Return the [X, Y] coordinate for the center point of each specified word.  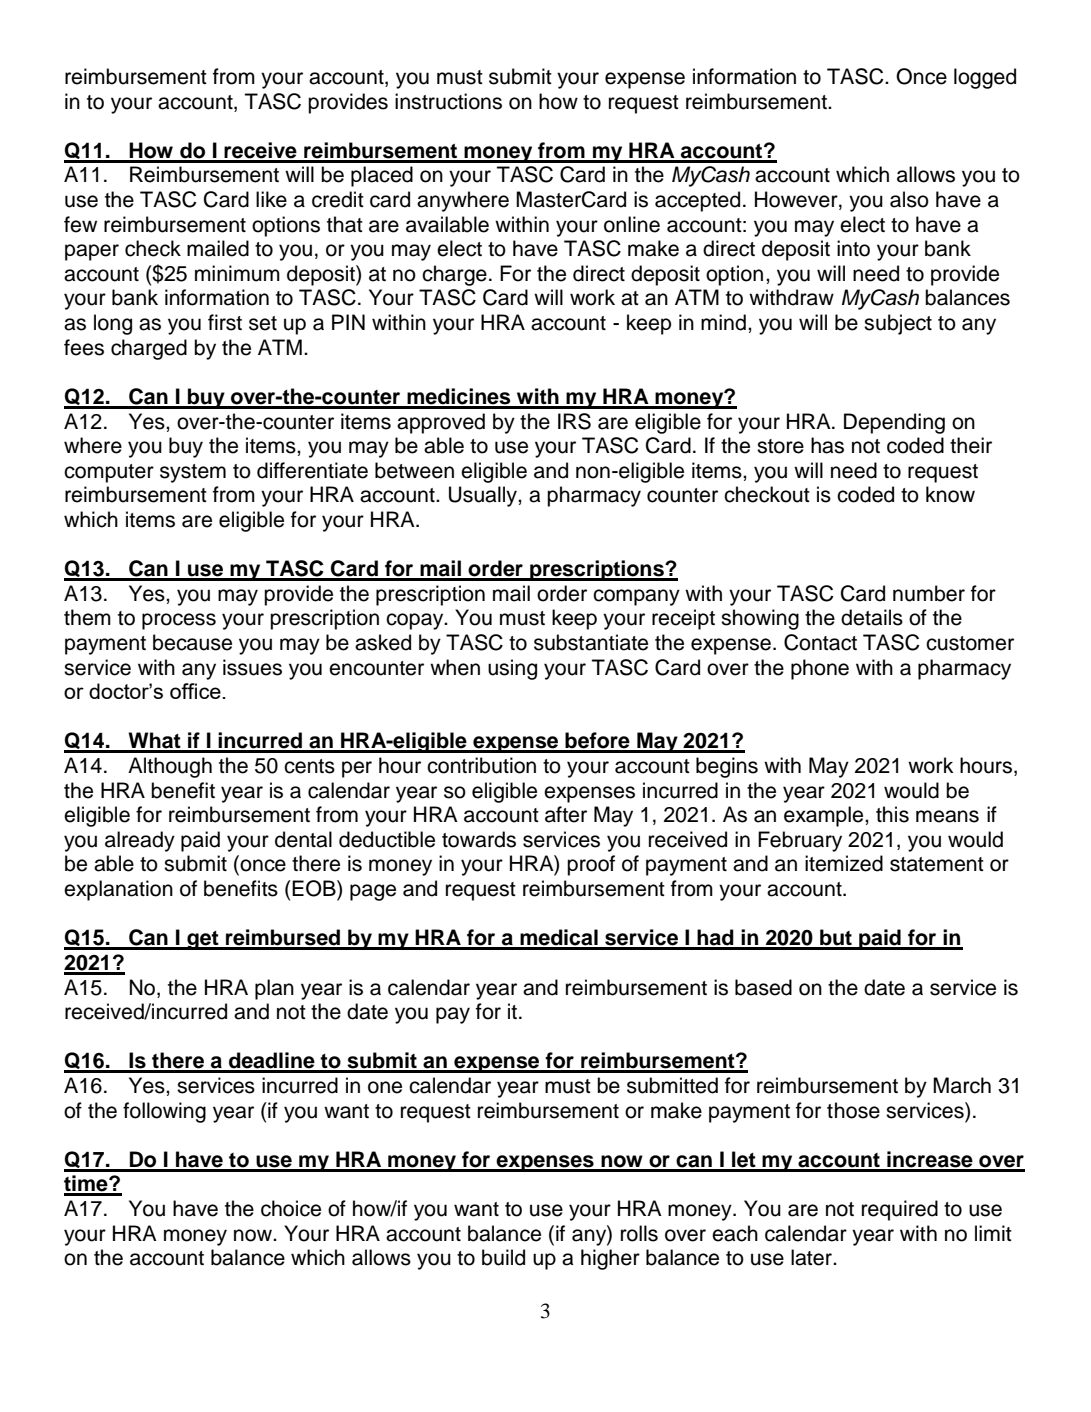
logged [985, 78]
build [503, 1257]
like [271, 199]
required [900, 1210]
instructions [448, 101]
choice [291, 1208]
